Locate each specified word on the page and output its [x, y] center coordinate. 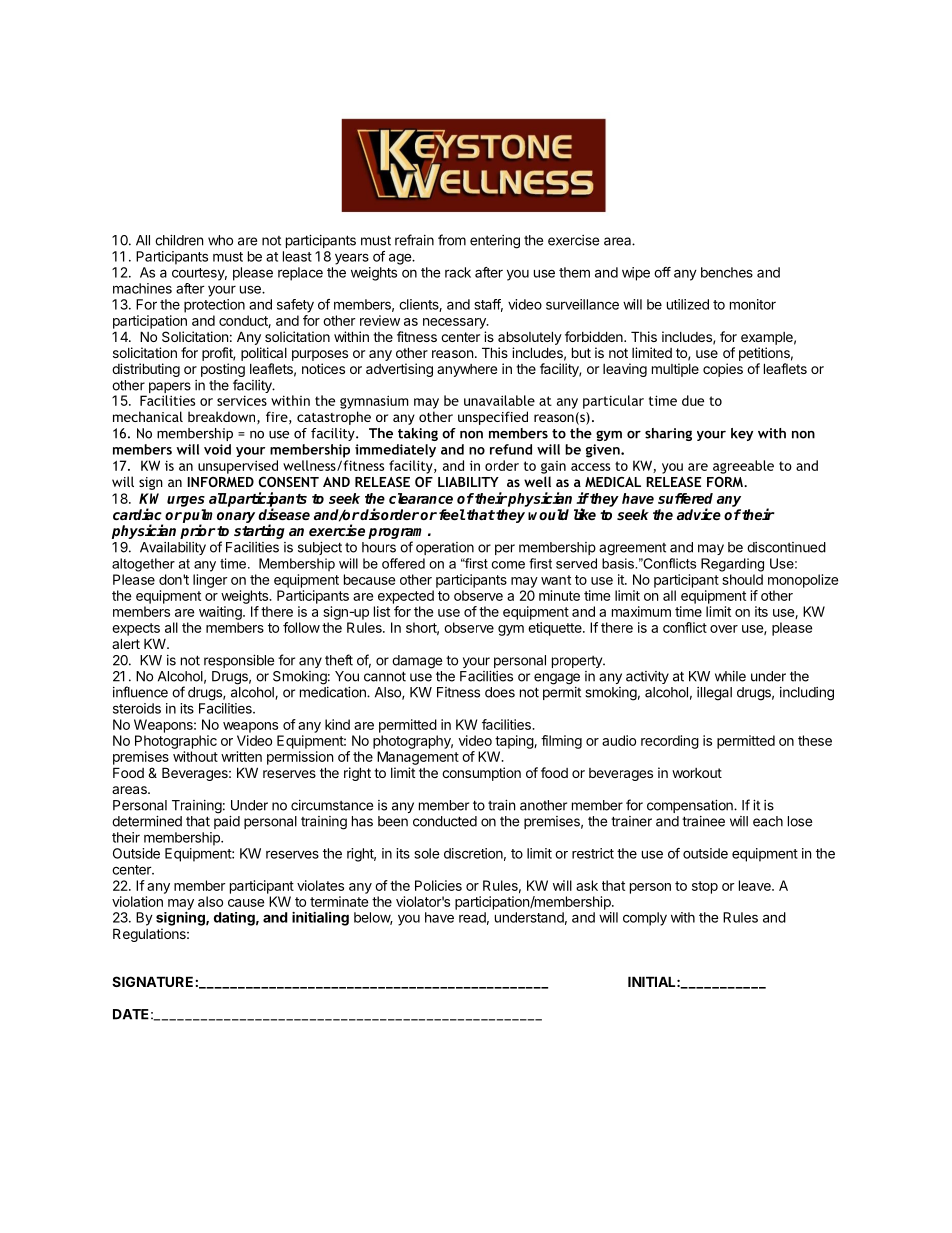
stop [705, 887]
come [508, 565]
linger [210, 581]
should [742, 579]
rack [458, 272]
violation [137, 901]
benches [727, 272]
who [220, 240]
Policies [438, 885]
